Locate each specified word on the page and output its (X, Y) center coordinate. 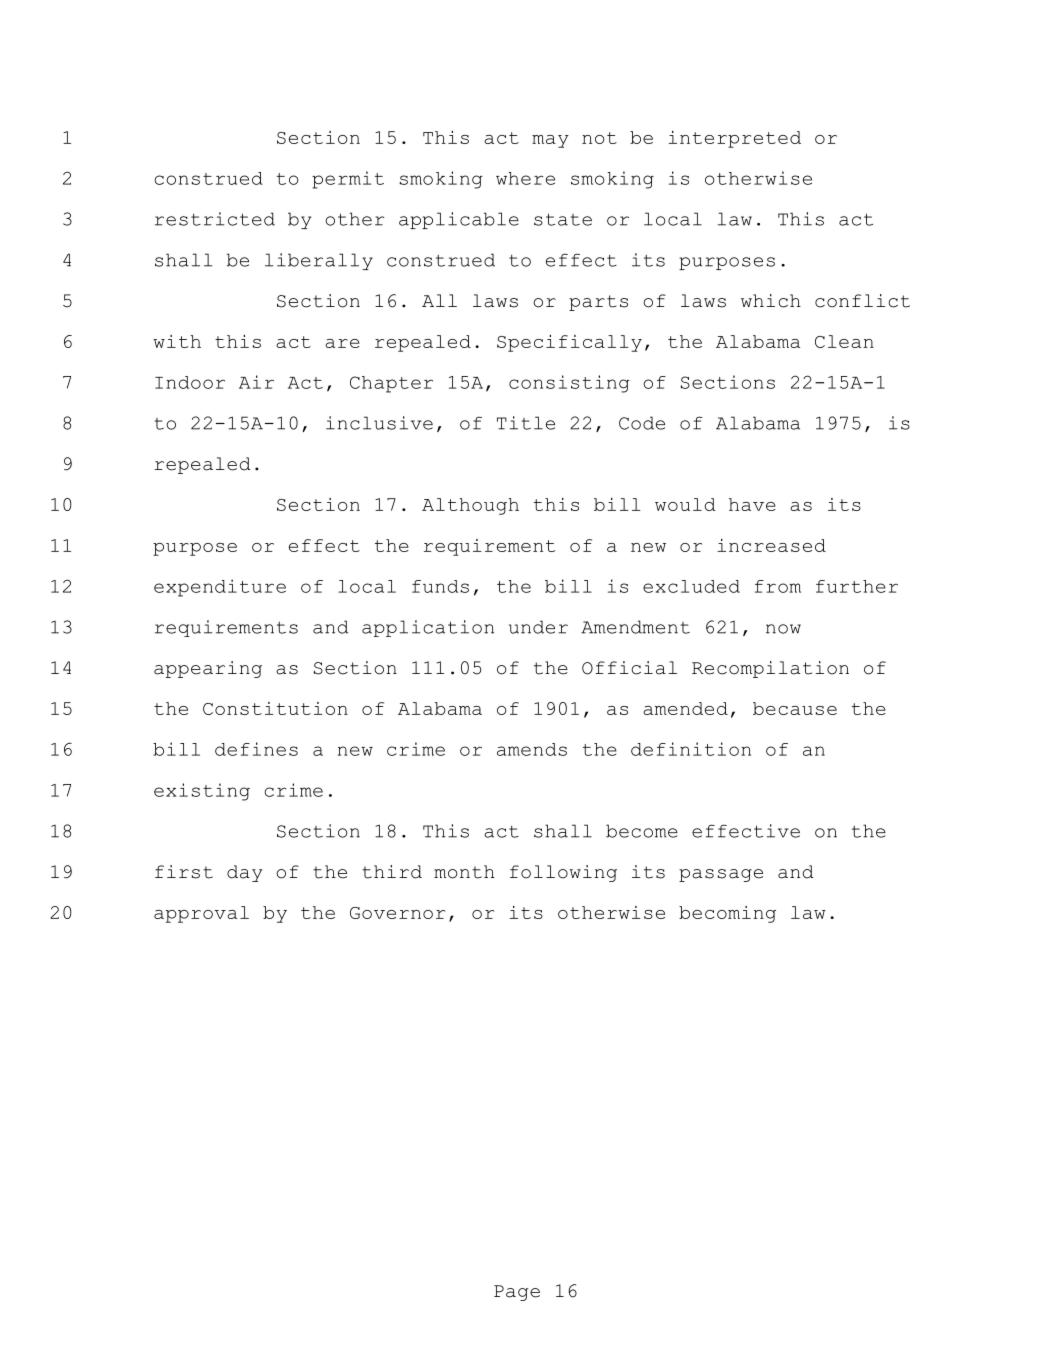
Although (470, 506)
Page (517, 1293)
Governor (397, 913)
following (563, 873)
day (245, 873)
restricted (215, 219)
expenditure (220, 588)
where (525, 178)
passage (721, 875)
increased (771, 545)
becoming (727, 914)
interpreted (734, 139)
